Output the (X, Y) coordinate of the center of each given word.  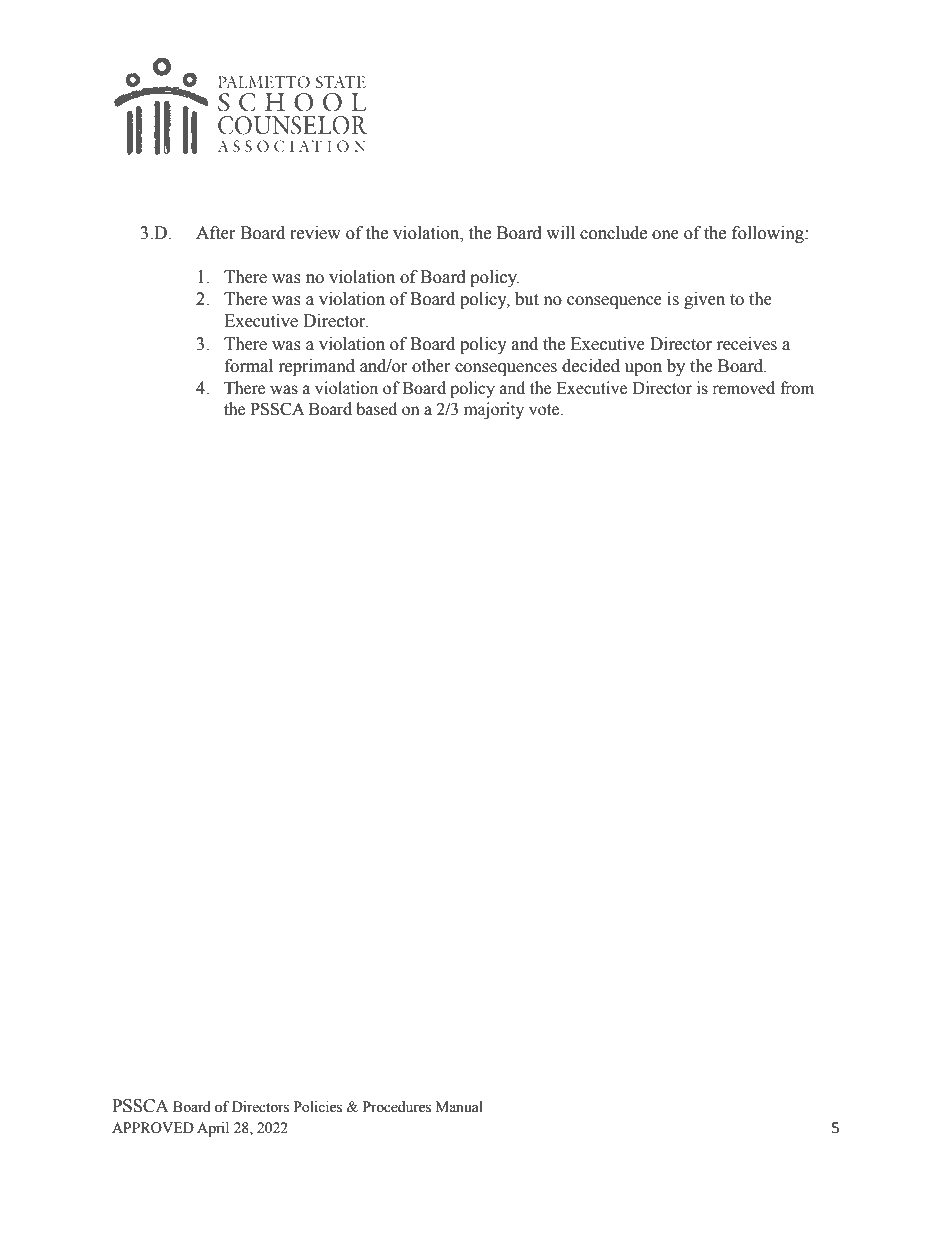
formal (249, 366)
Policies (318, 1107)
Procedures (397, 1107)
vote (545, 410)
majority (494, 410)
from (797, 388)
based (376, 409)
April (213, 1129)
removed (743, 388)
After (216, 233)
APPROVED (153, 1128)
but (527, 299)
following (769, 234)
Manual (459, 1107)
